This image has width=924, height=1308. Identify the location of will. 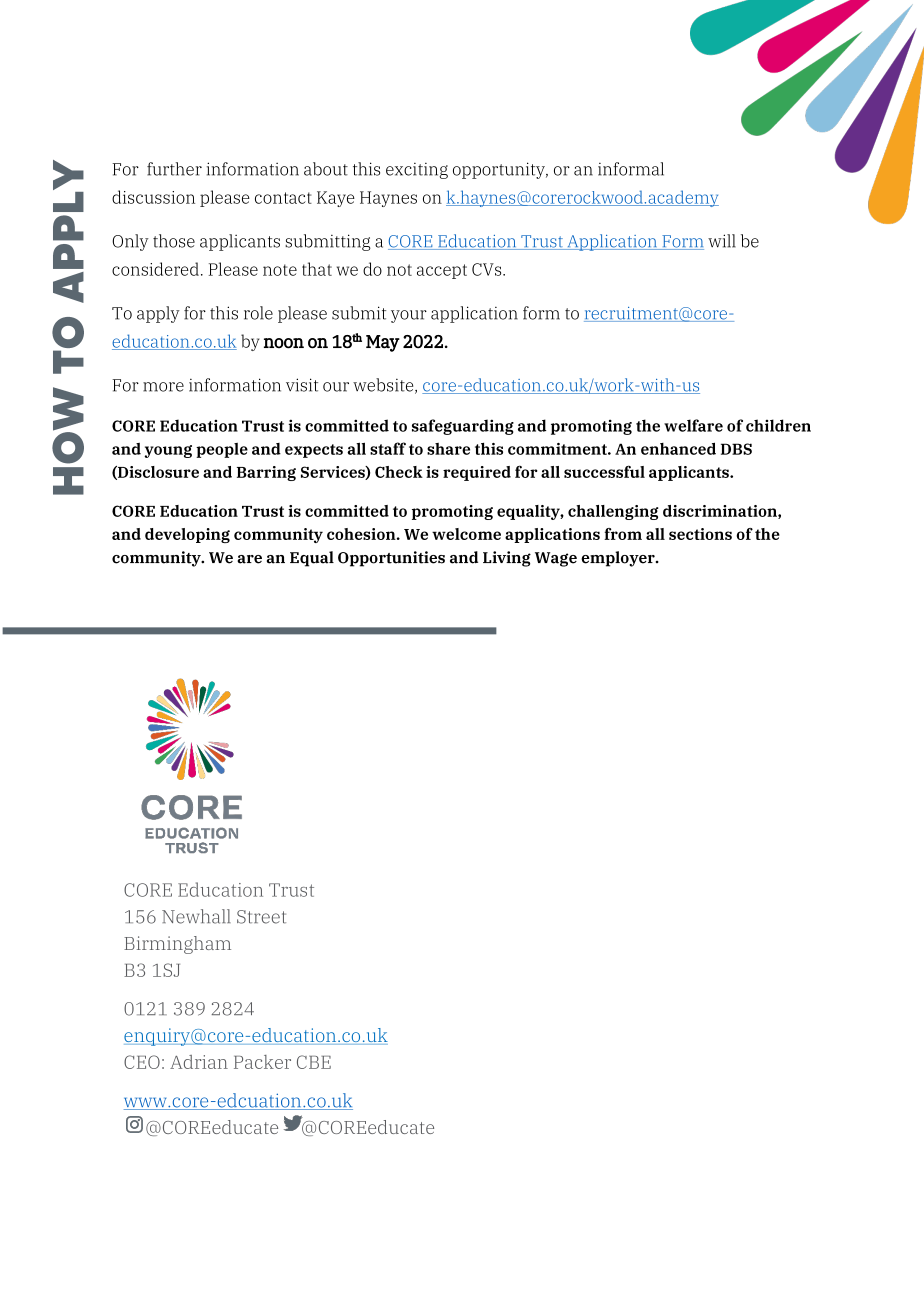
(722, 241).
